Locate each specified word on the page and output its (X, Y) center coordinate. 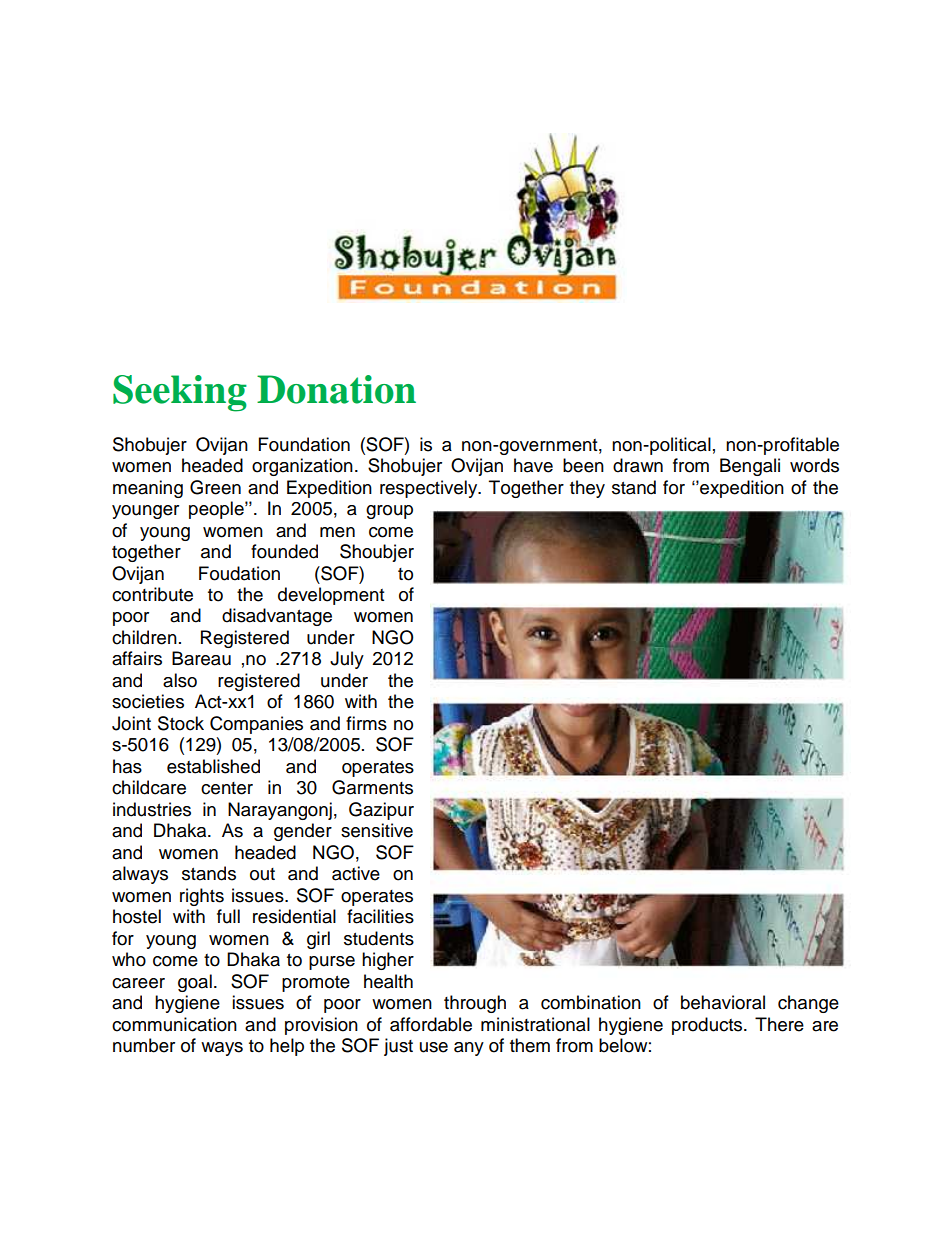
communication (174, 1024)
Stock (181, 723)
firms (366, 723)
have (533, 465)
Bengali (750, 467)
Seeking (180, 393)
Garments (372, 787)
